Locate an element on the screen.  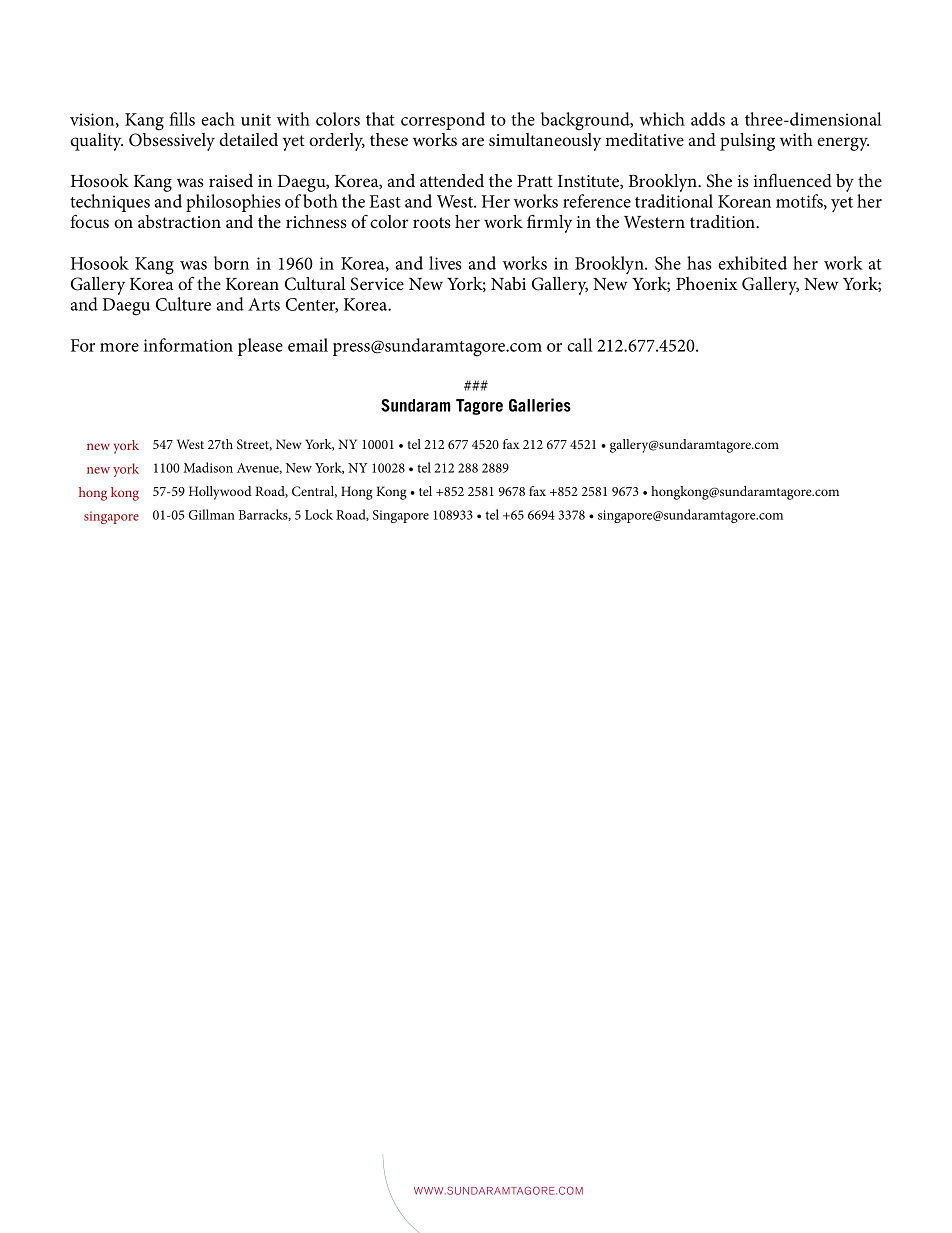
Obsessively is located at coordinates (172, 140).
